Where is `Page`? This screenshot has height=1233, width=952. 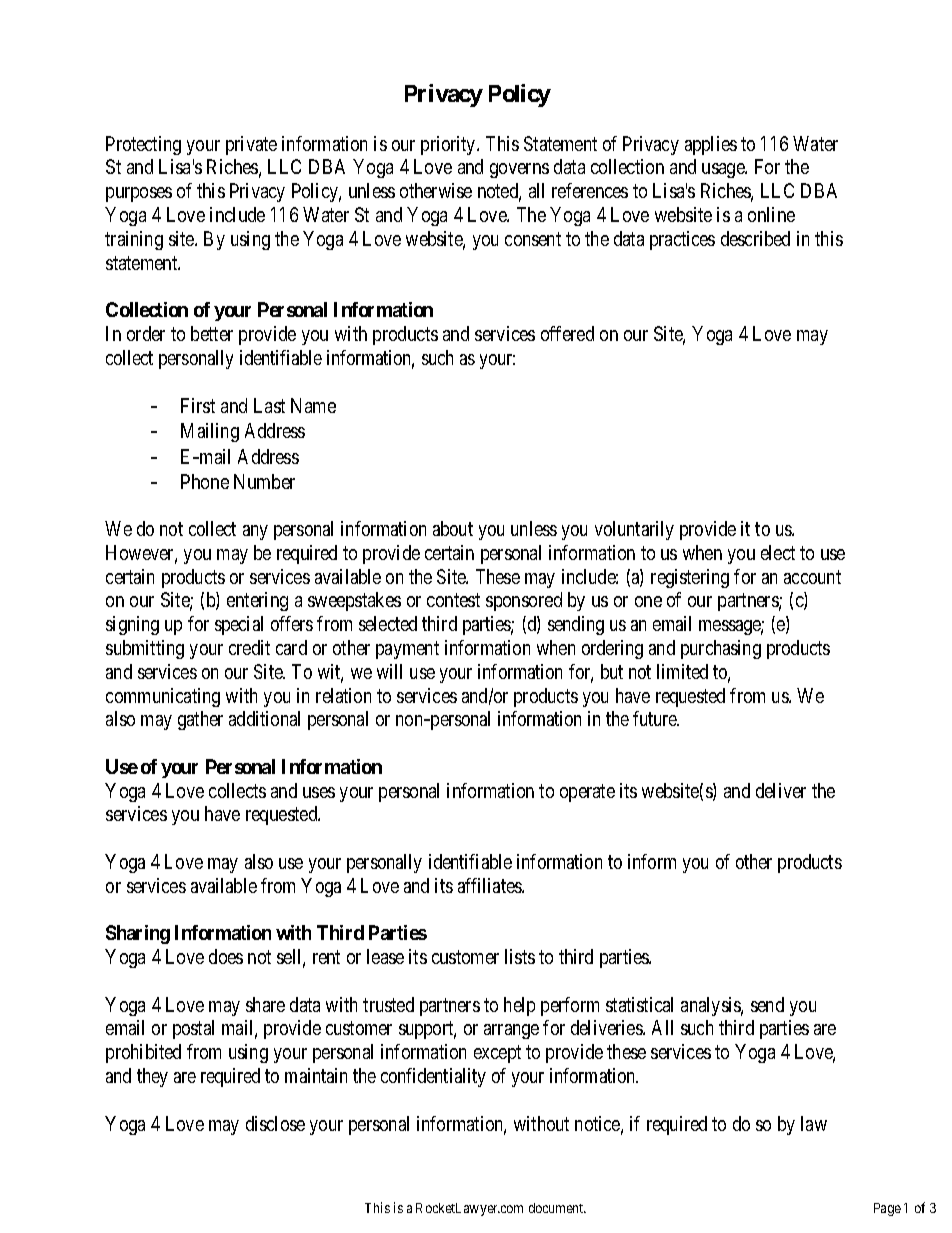 Page is located at coordinates (887, 1209).
